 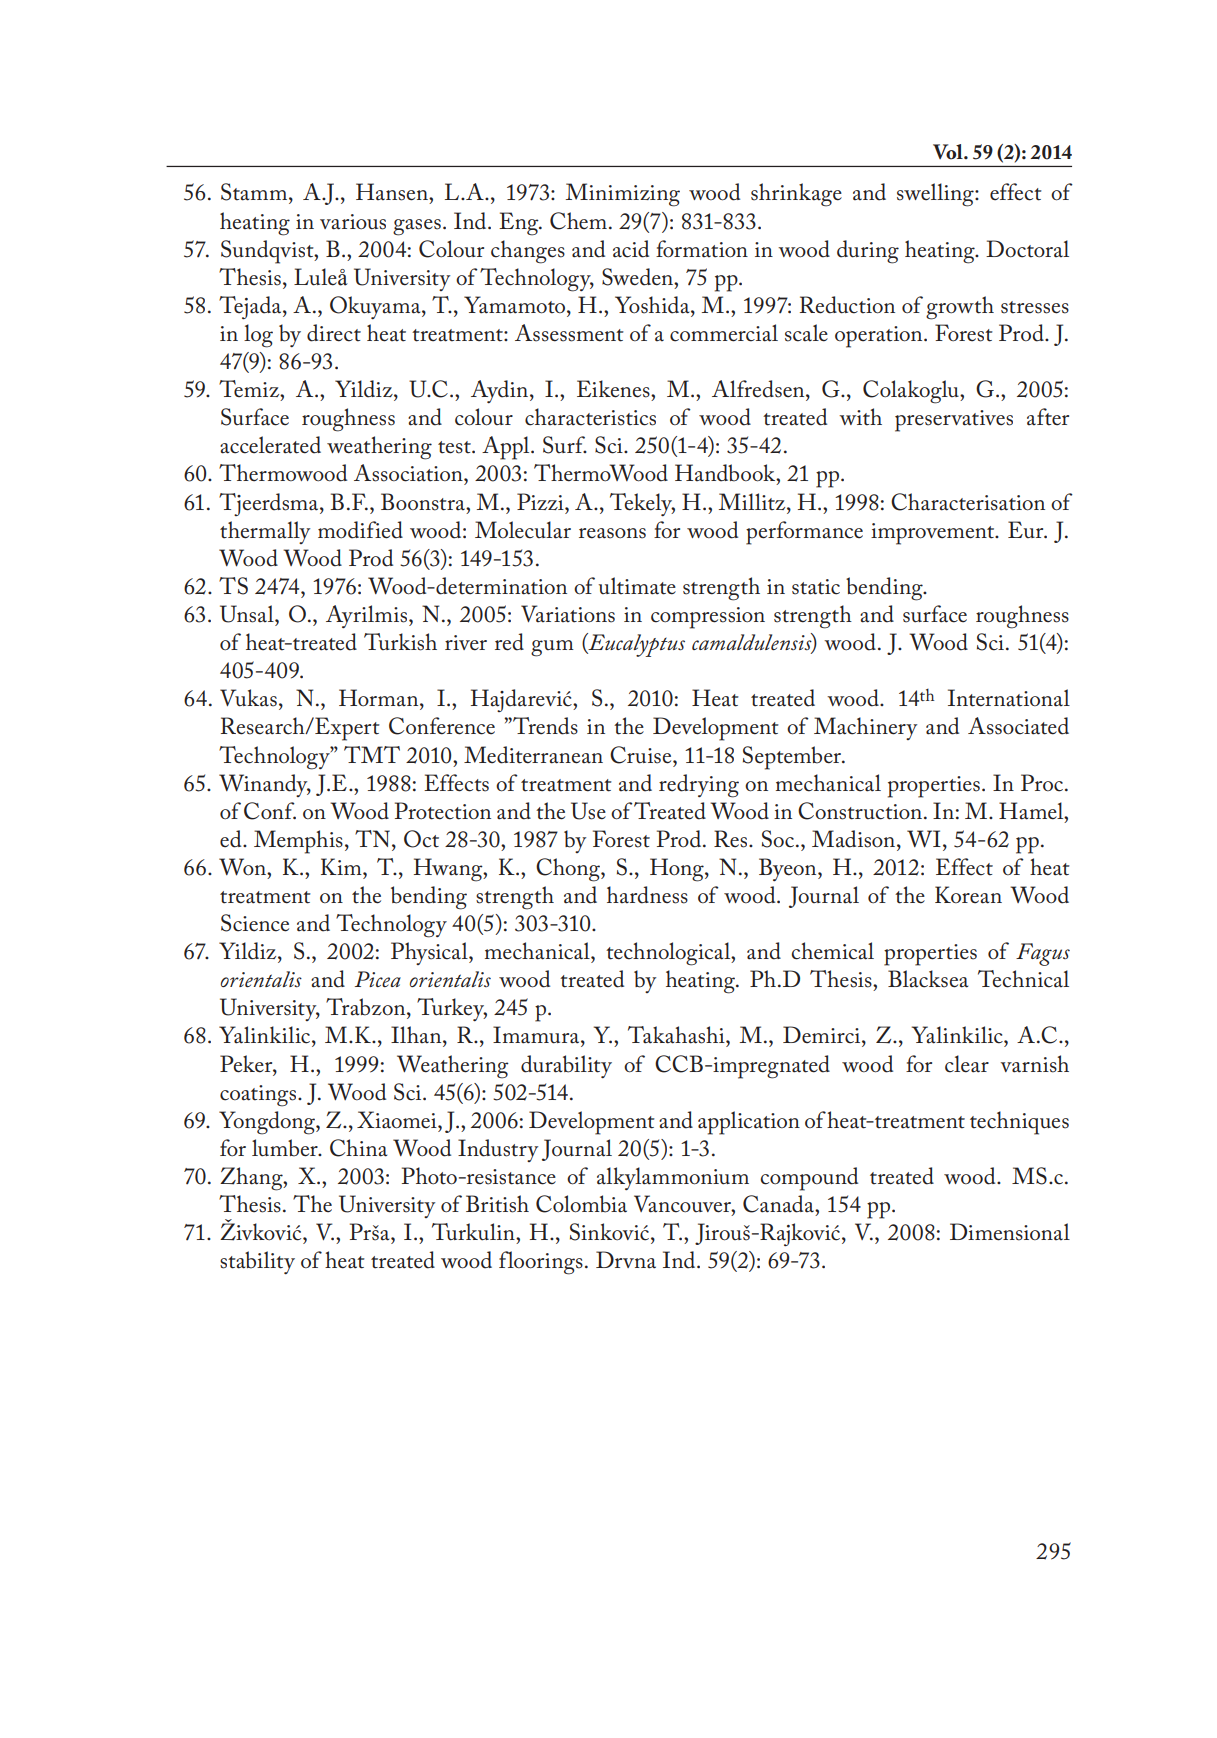 What do you see at coordinates (342, 866) in the document?
I see `Kim` at bounding box center [342, 866].
